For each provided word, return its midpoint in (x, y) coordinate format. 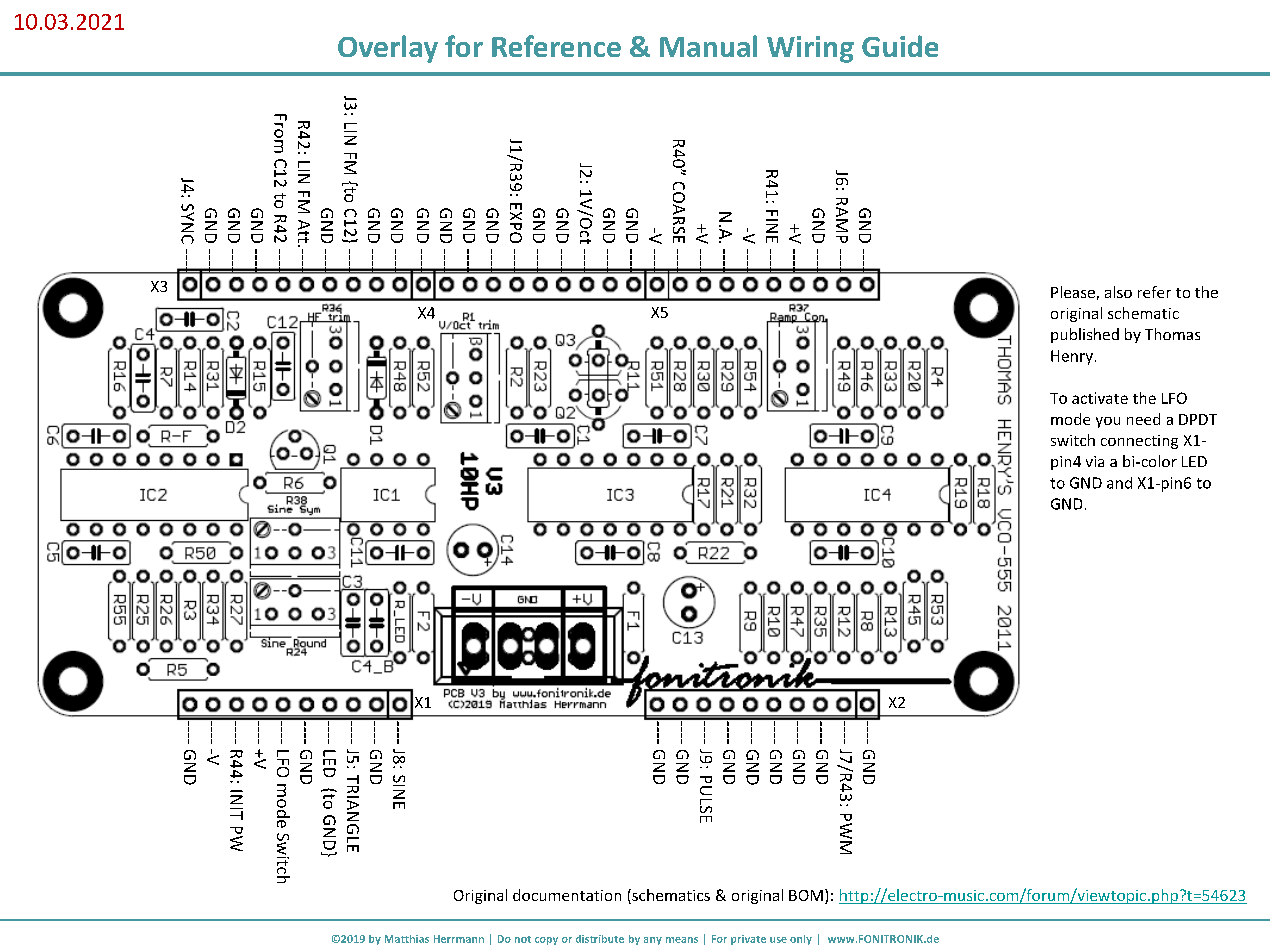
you (1108, 422)
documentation (567, 895)
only (801, 940)
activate (1100, 398)
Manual (708, 46)
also (1118, 292)
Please (1073, 292)
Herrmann (459, 939)
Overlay (388, 49)
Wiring (810, 49)
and (1119, 483)
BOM (806, 895)
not (523, 939)
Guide (900, 46)
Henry (1072, 357)
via (1095, 461)
